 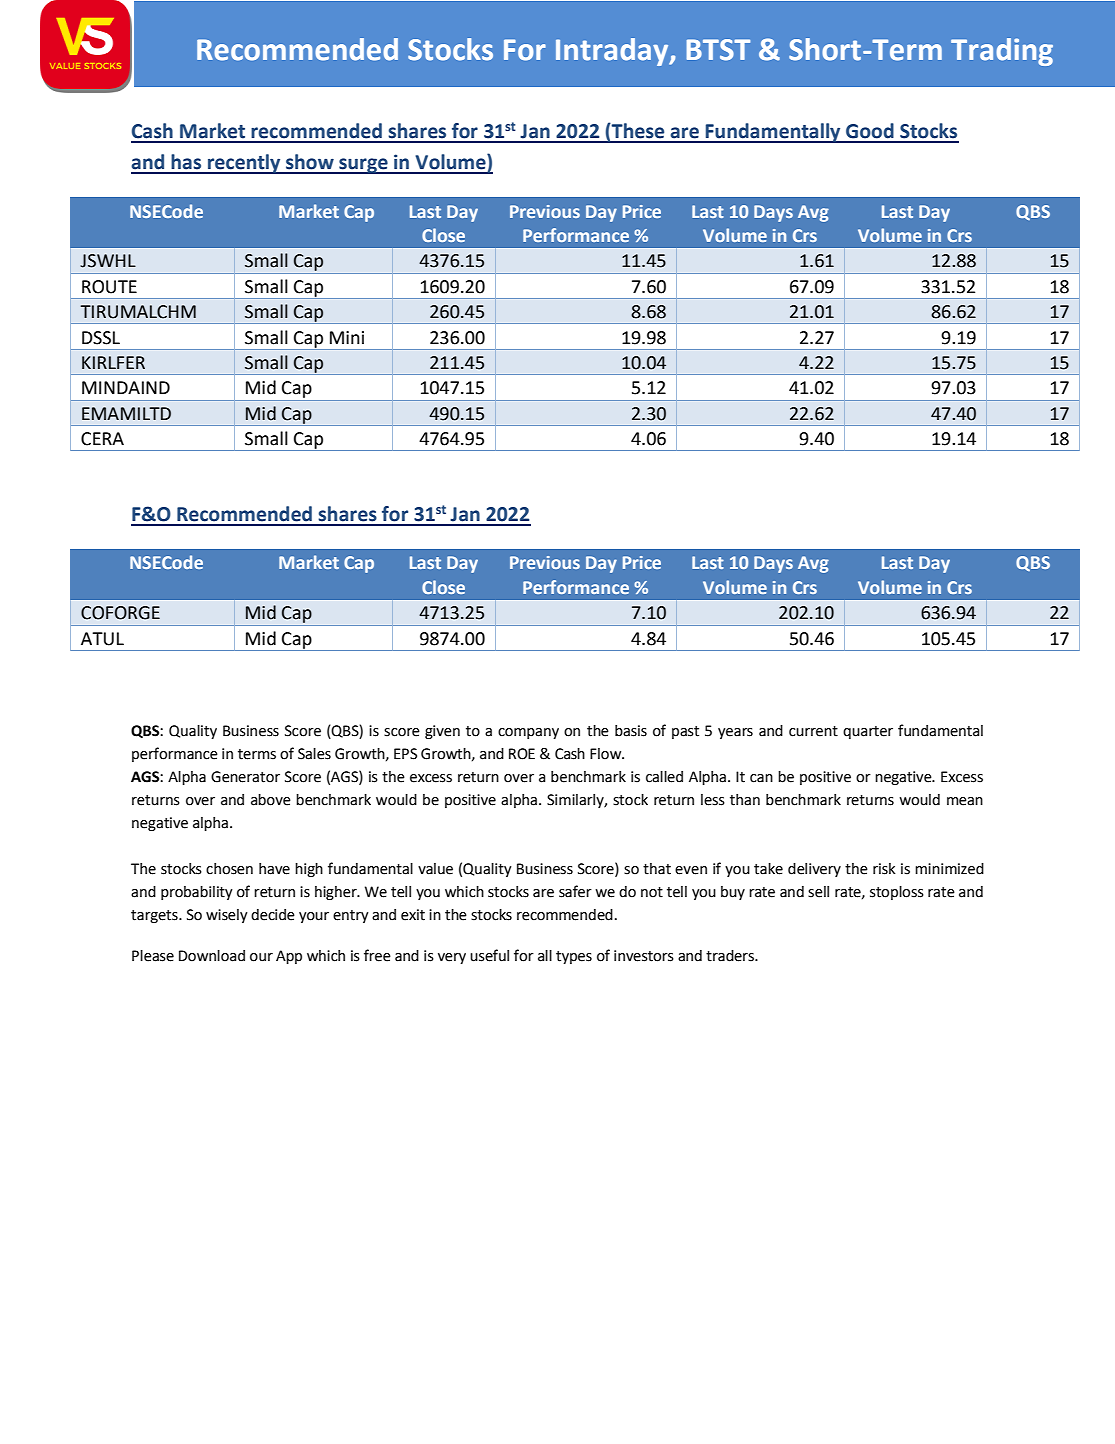 What do you see at coordinates (528, 733) in the document?
I see `company` at bounding box center [528, 733].
